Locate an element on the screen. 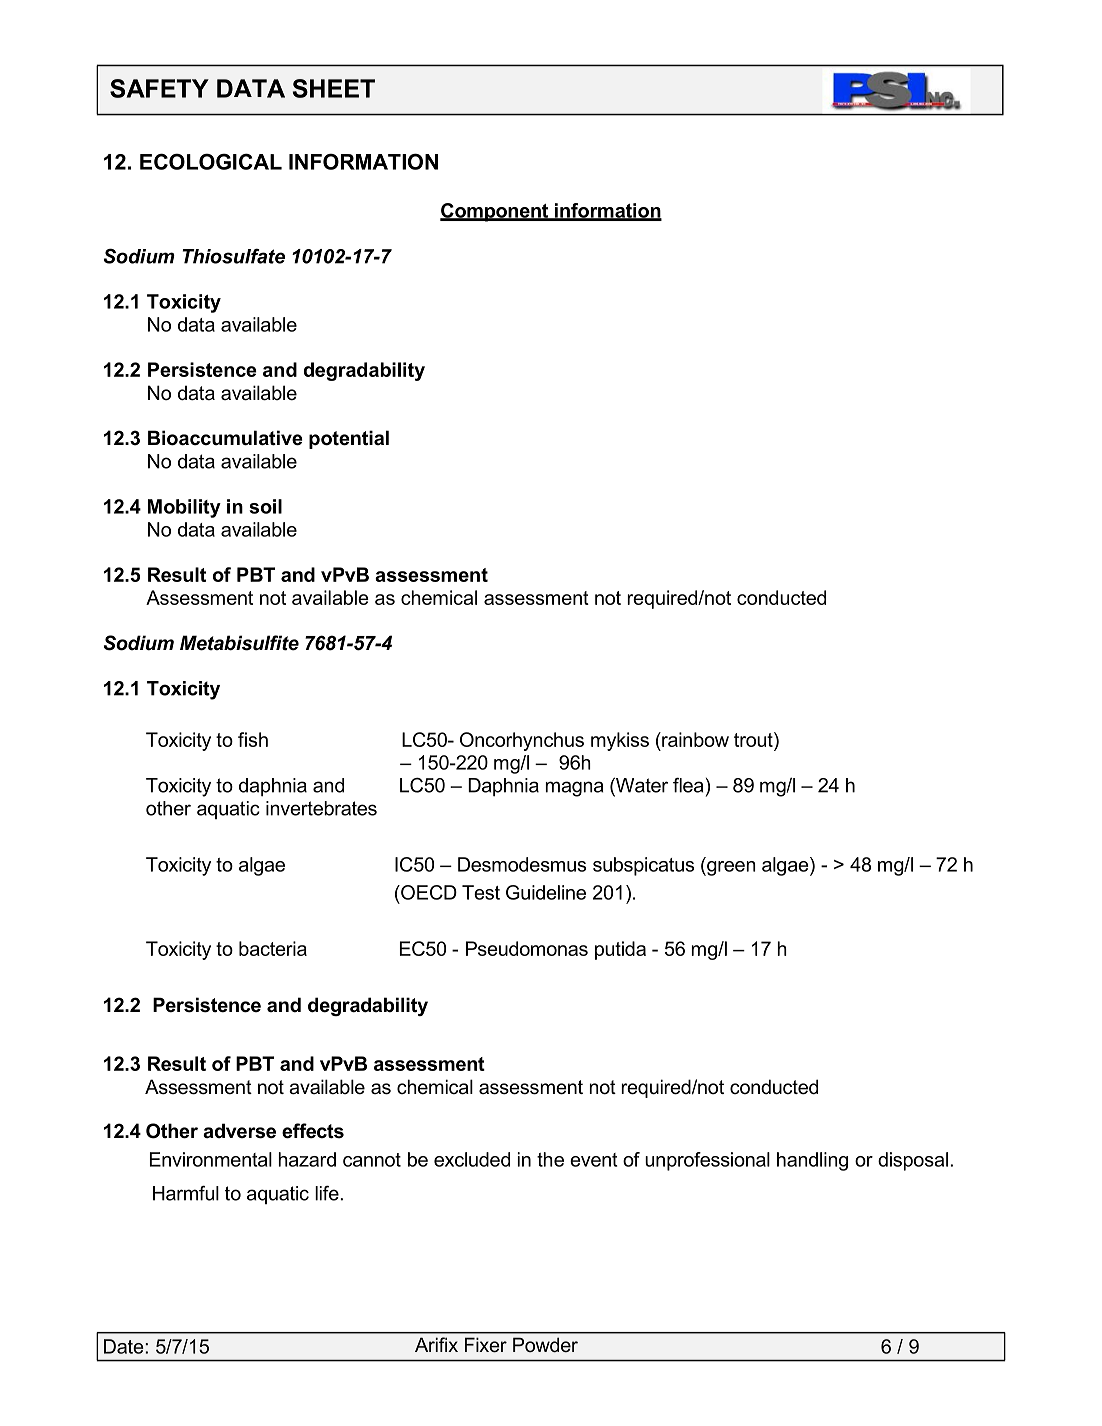 This screenshot has height=1426, width=1102. Thiosulfate is located at coordinates (234, 256).
